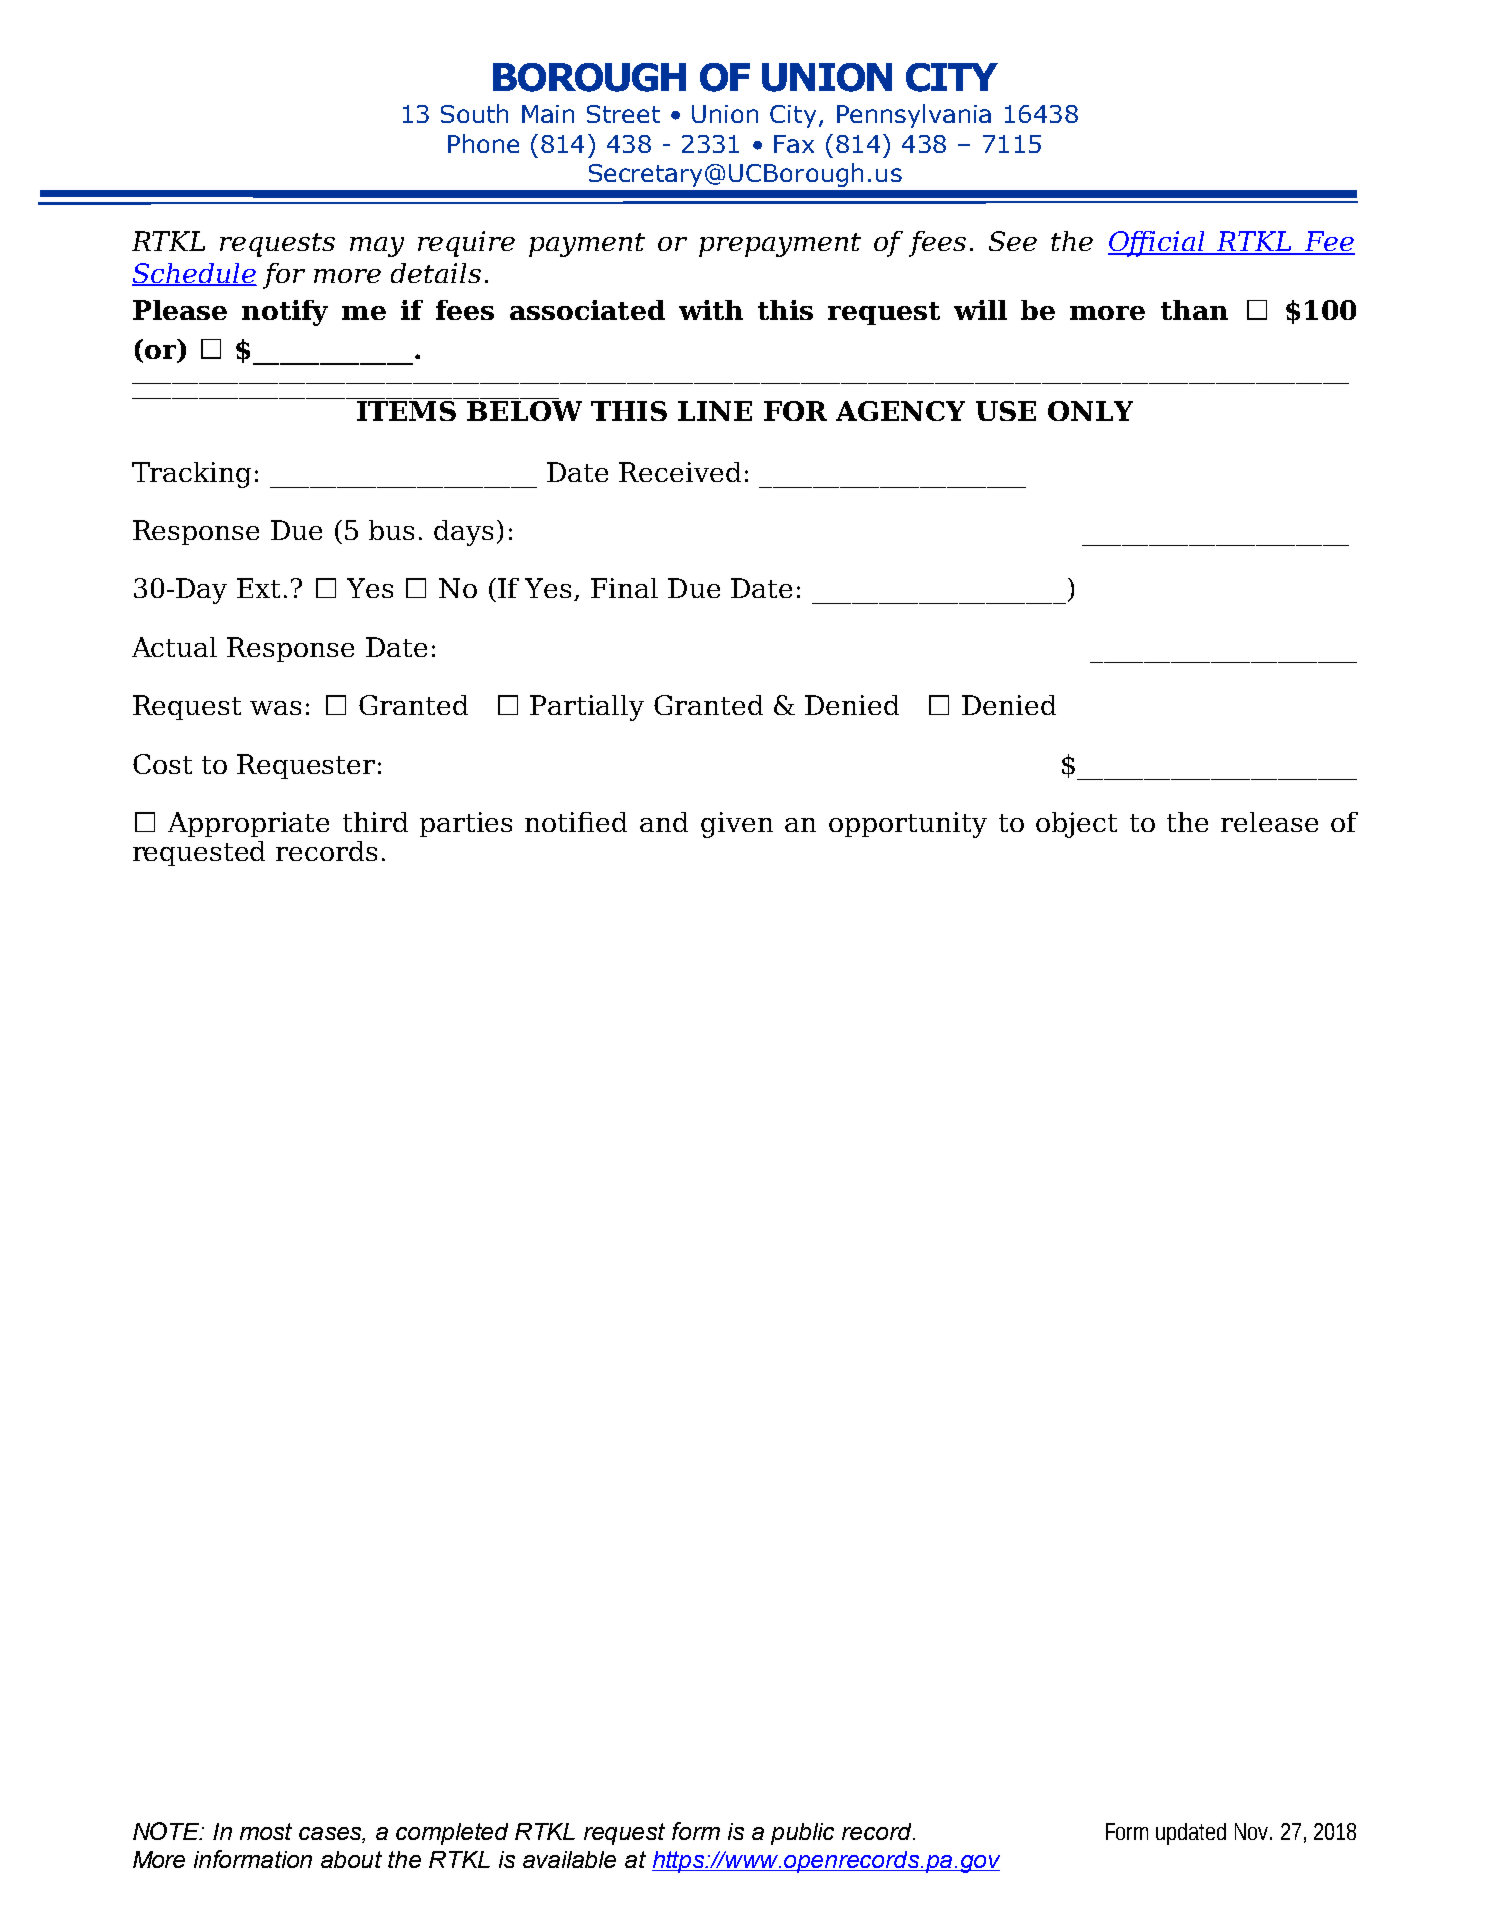 The image size is (1489, 1926). What do you see at coordinates (802, 1834) in the image?
I see `public` at bounding box center [802, 1834].
